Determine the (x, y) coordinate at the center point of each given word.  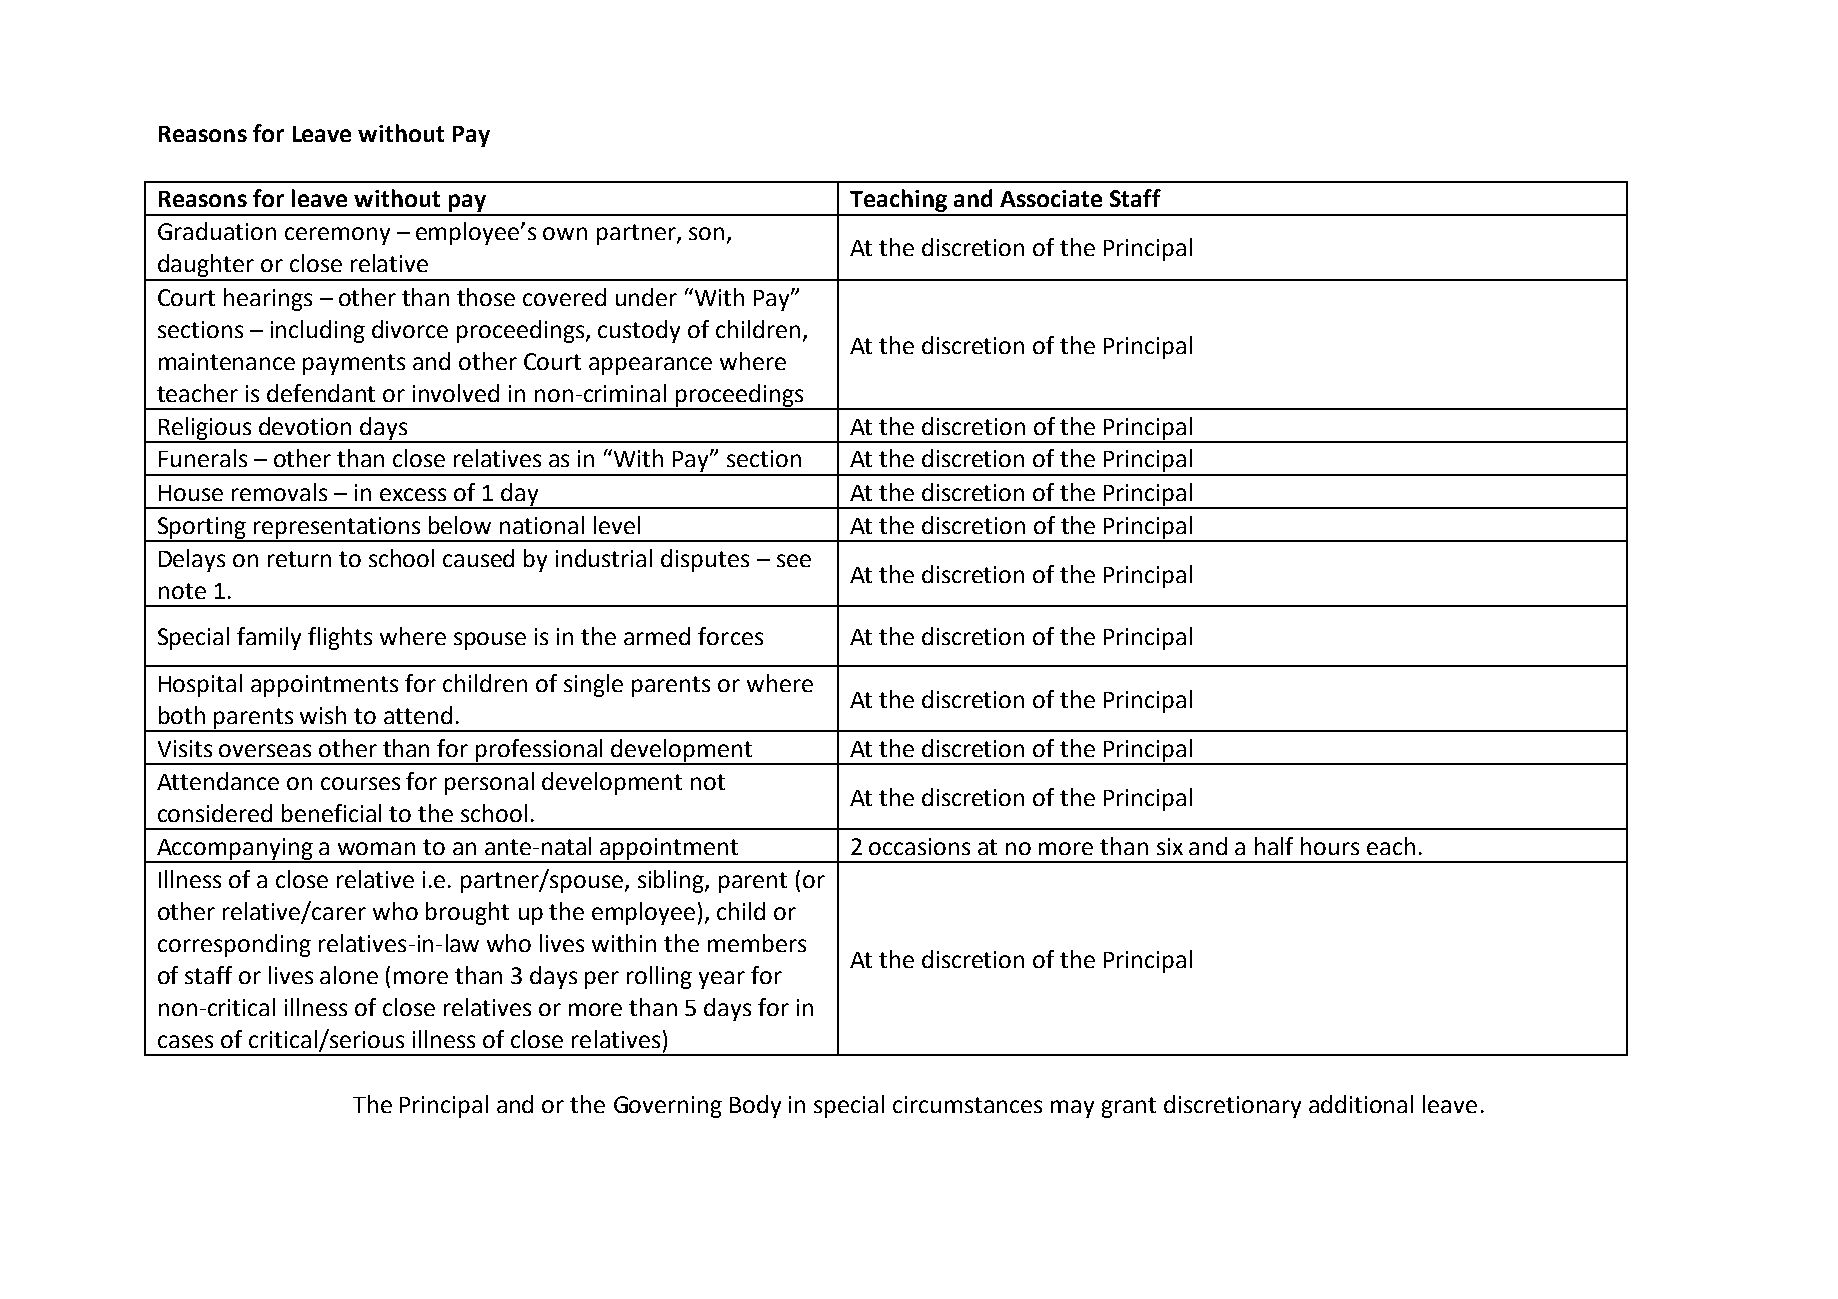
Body (755, 1106)
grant (1129, 1107)
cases (185, 1041)
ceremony (337, 236)
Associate (1051, 198)
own (565, 233)
